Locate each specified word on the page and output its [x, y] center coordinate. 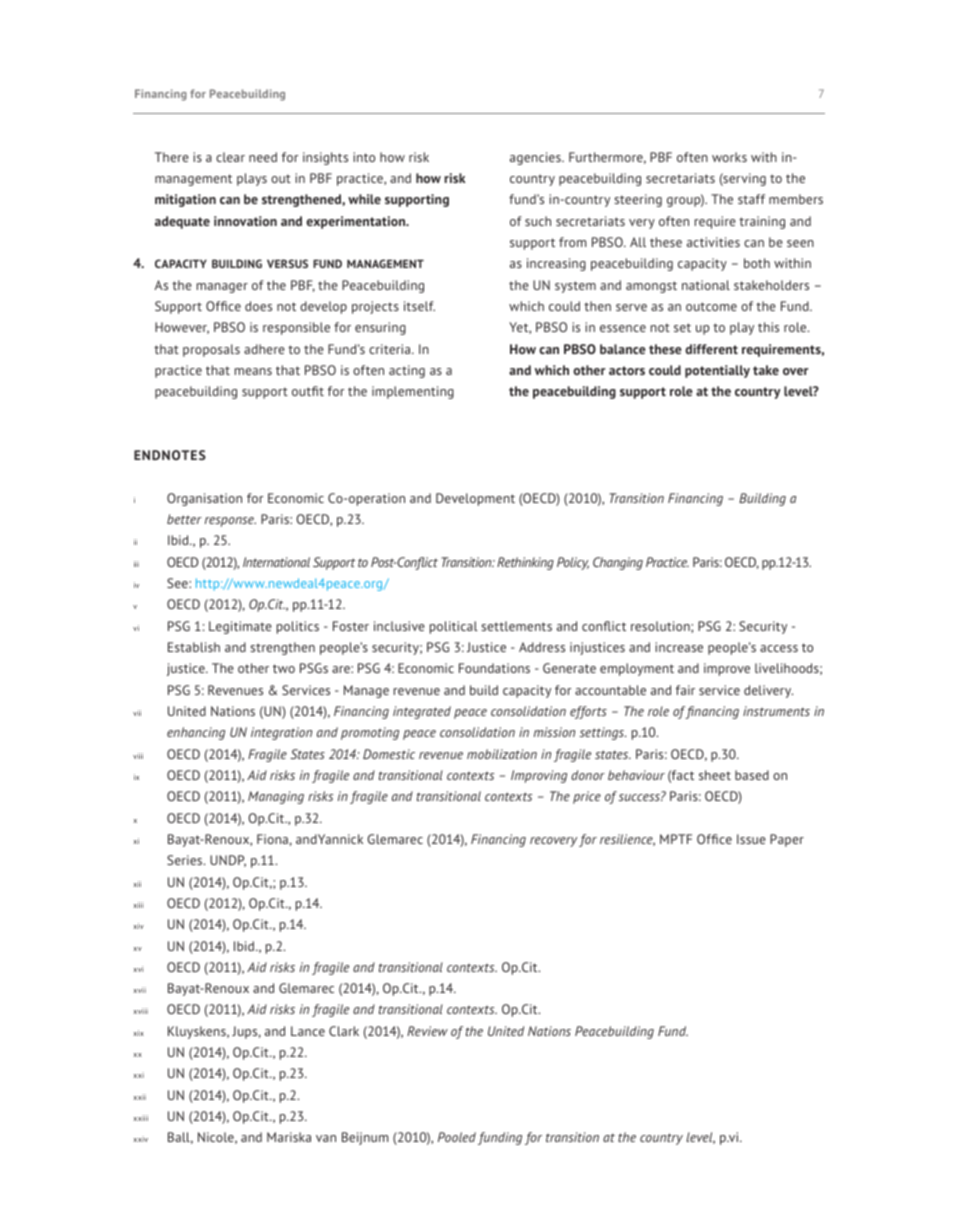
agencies [536, 158]
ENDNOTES [170, 455]
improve [727, 669]
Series [186, 860]
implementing [413, 392]
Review [427, 1031]
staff [751, 199]
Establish [194, 647]
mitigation [185, 200]
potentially [717, 371]
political [454, 627]
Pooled [457, 1137]
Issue [751, 839]
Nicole [217, 1138]
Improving [539, 776]
